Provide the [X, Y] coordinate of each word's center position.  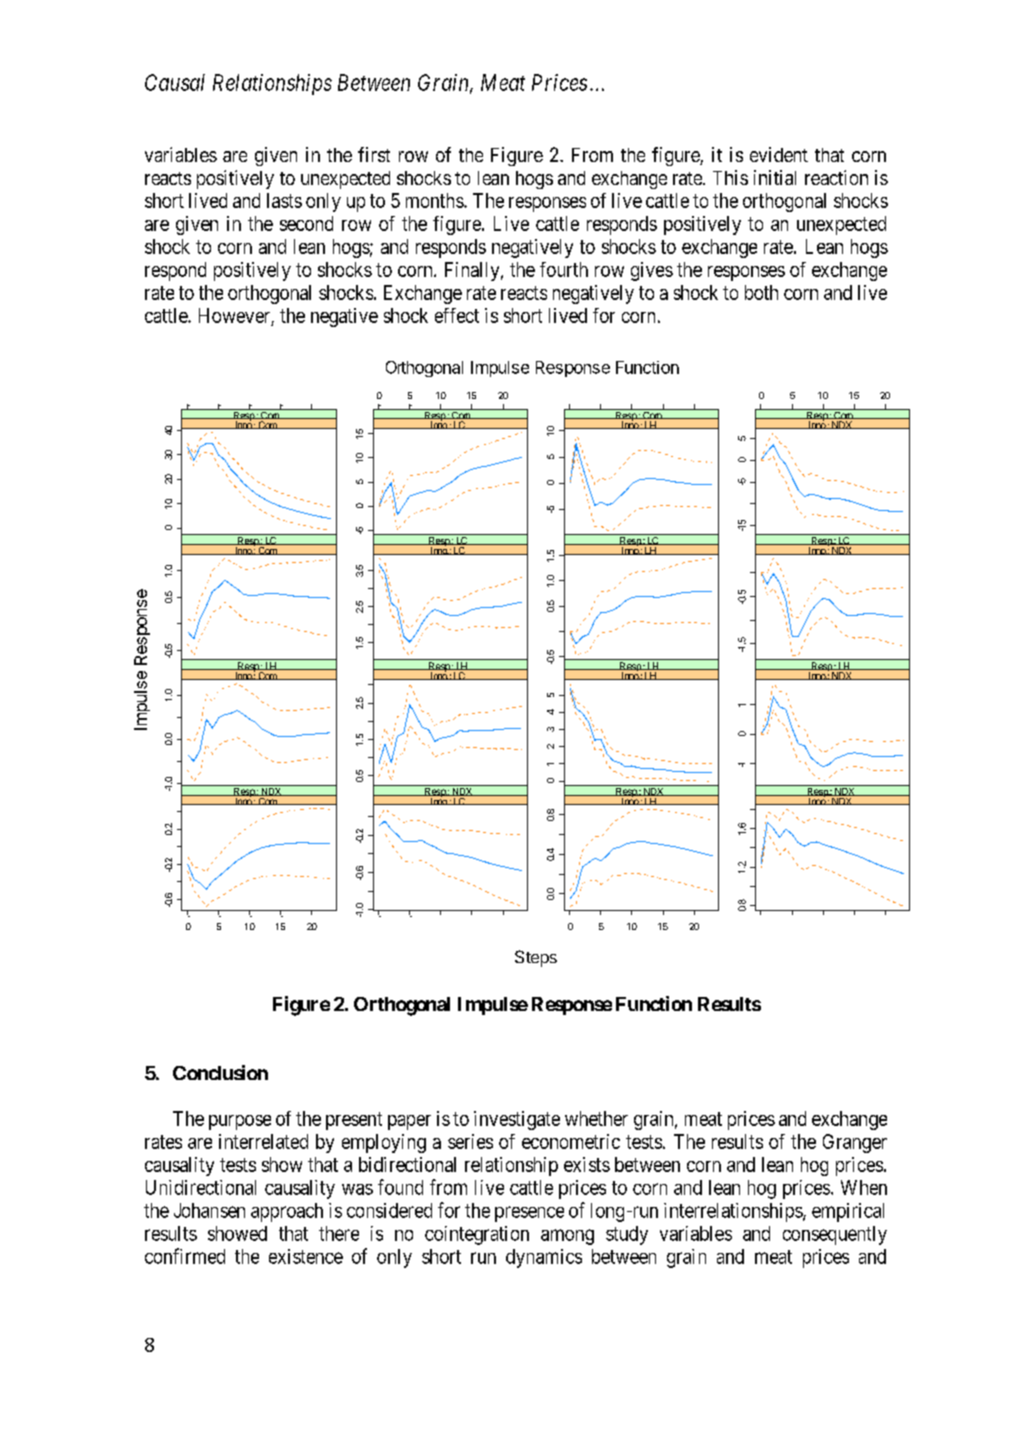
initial [775, 177]
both [761, 292]
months [435, 200]
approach [287, 1212]
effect [457, 315]
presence [529, 1214]
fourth [564, 269]
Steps [536, 958]
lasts [284, 200]
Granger [855, 1143]
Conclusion [220, 1072]
